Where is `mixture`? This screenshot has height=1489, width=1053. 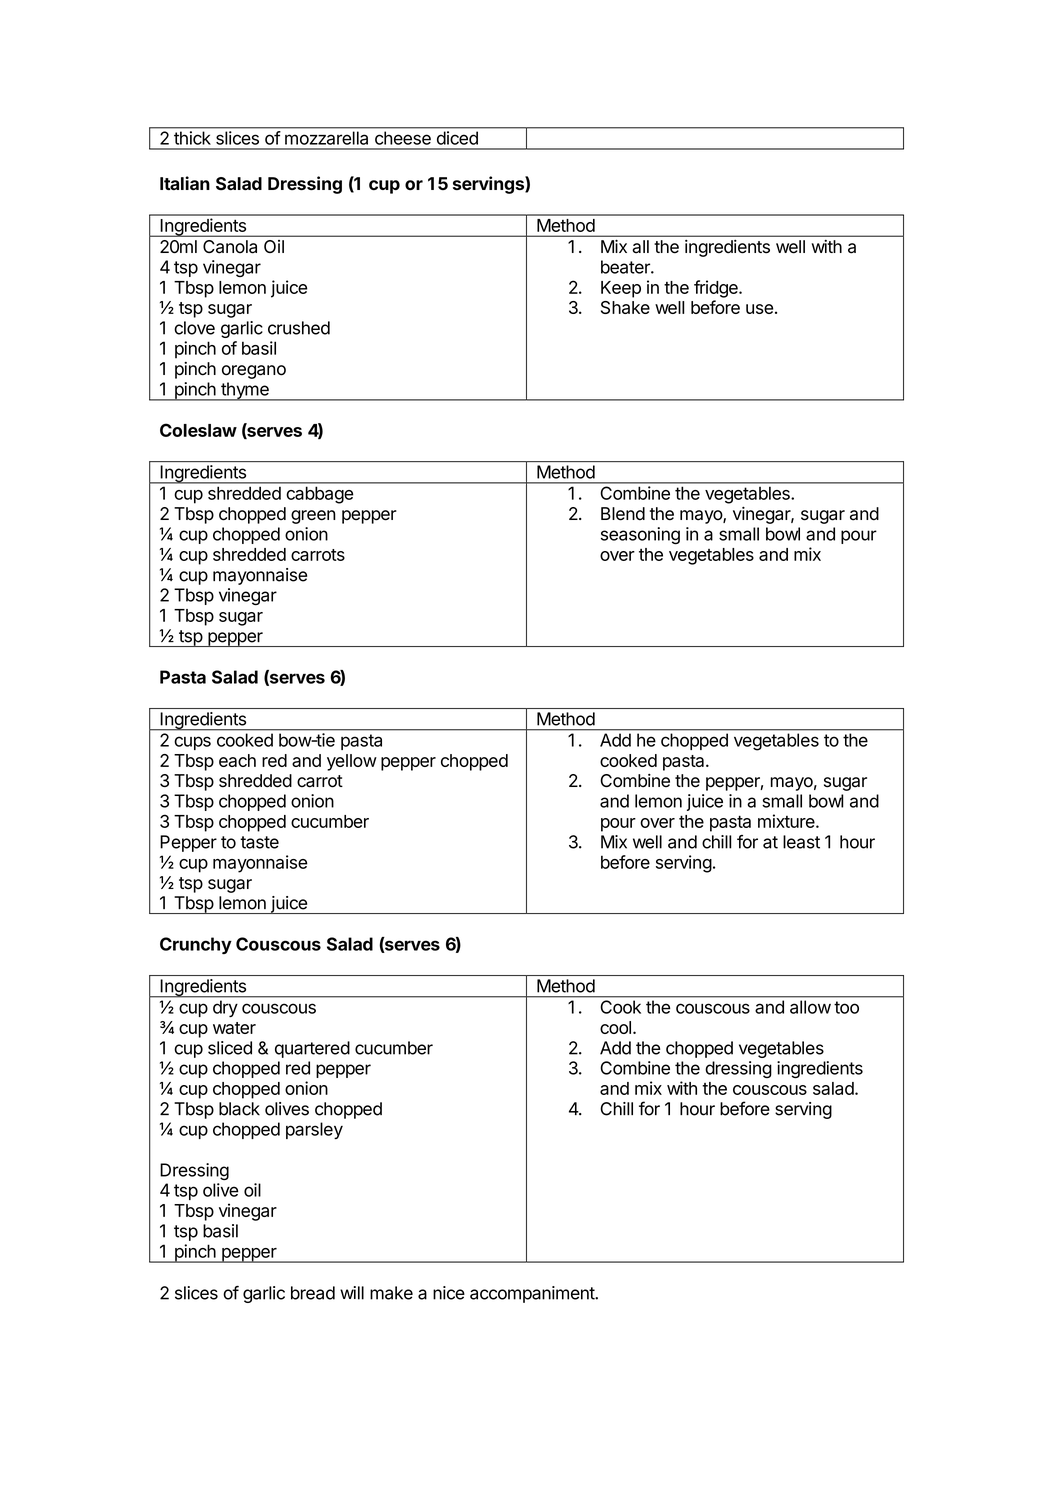 mixture is located at coordinates (787, 821).
